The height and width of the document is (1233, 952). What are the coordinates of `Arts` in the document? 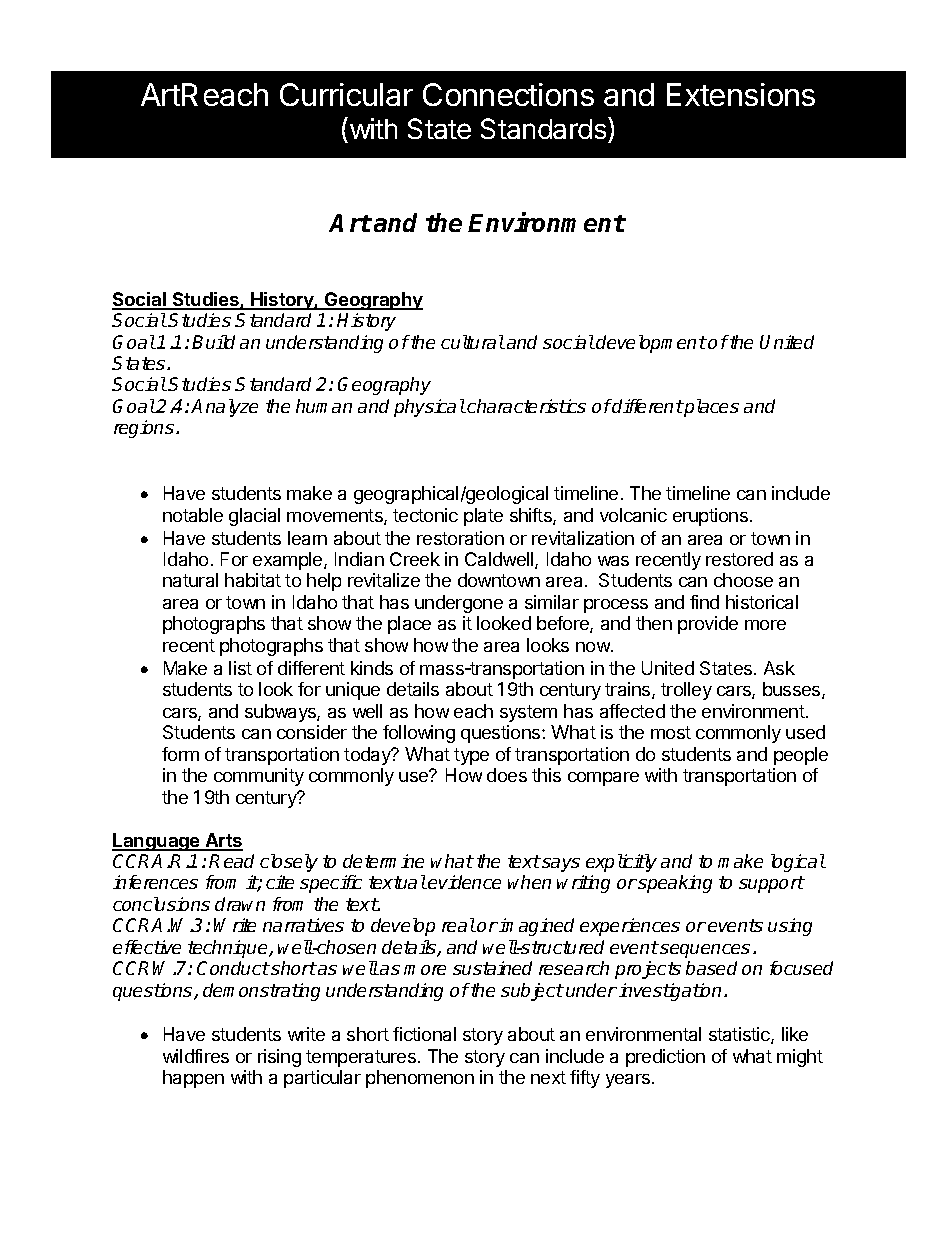 It's located at (223, 841).
